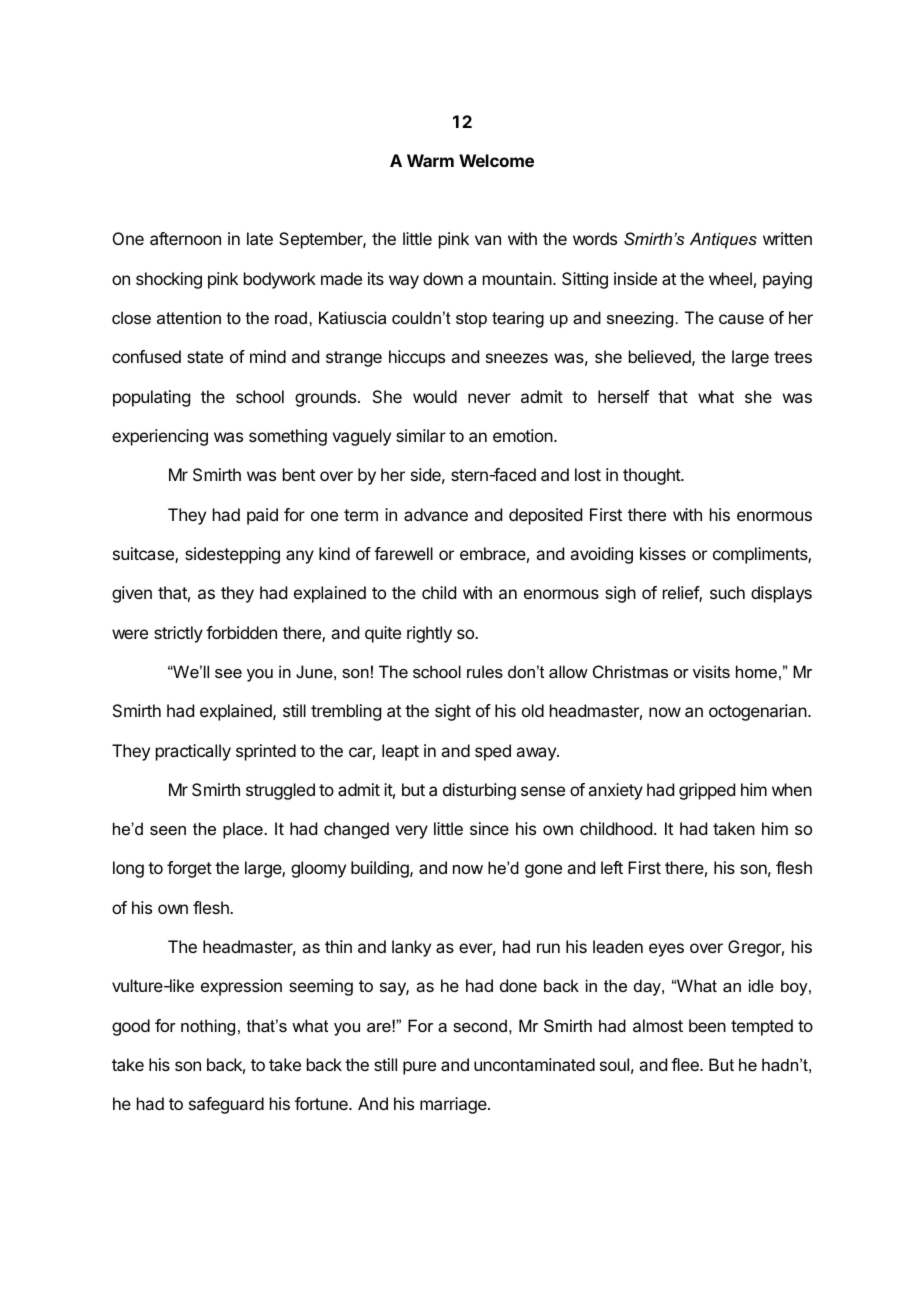  I want to click on safeguard, so click(226, 1105).
